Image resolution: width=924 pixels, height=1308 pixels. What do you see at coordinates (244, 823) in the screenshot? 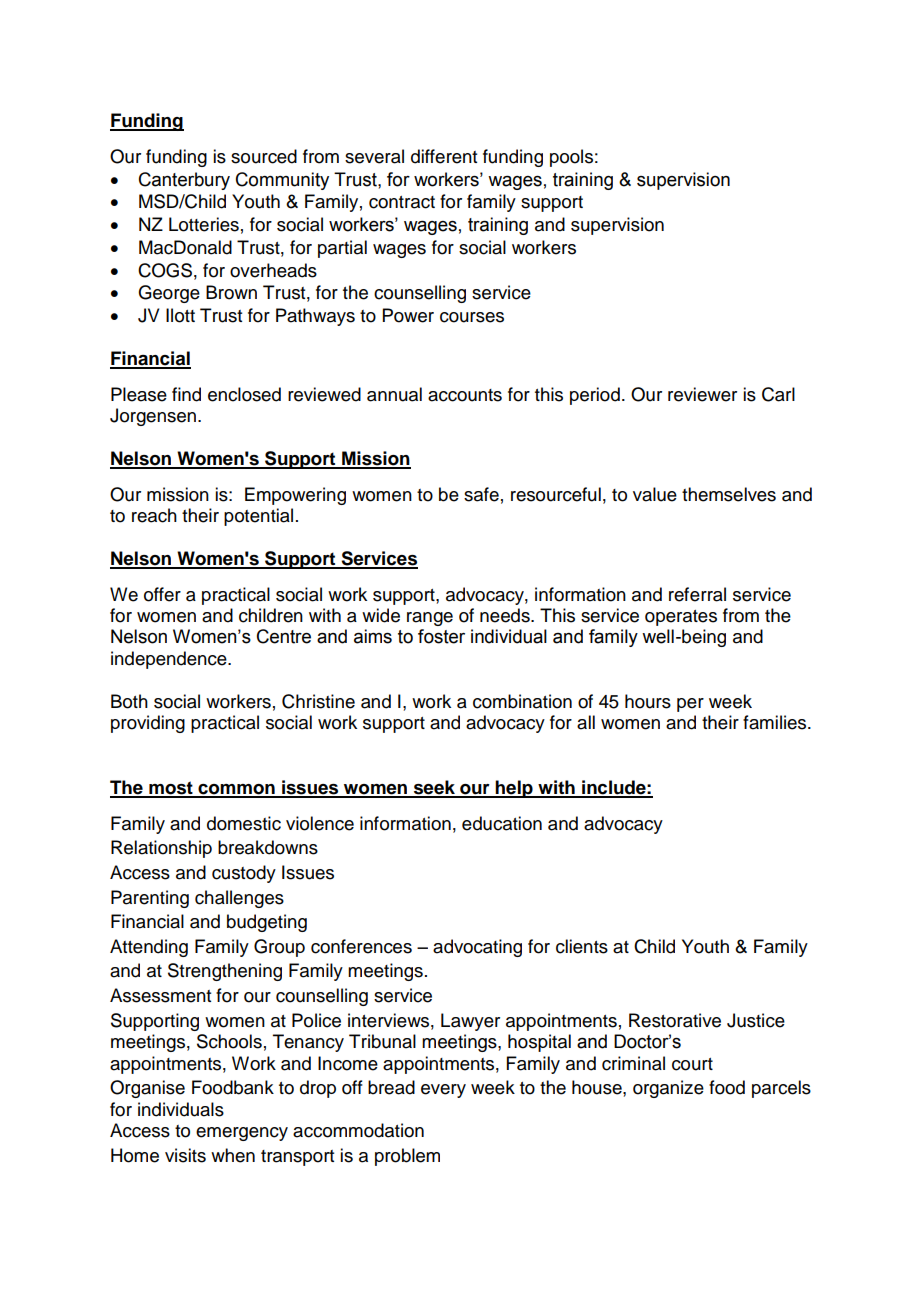
I see `domestic` at bounding box center [244, 823].
